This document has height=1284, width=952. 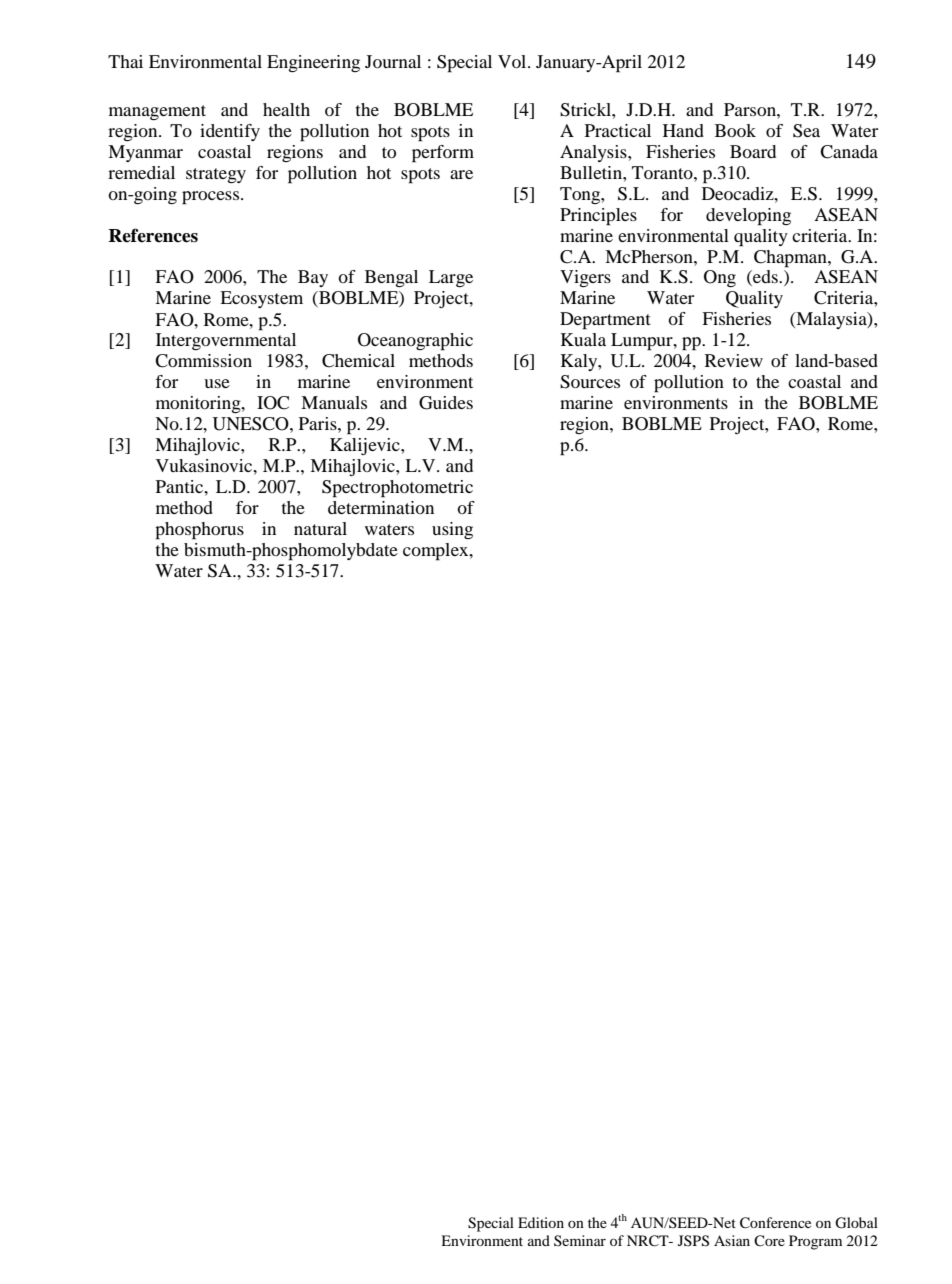 I want to click on Conference, so click(x=775, y=1223).
